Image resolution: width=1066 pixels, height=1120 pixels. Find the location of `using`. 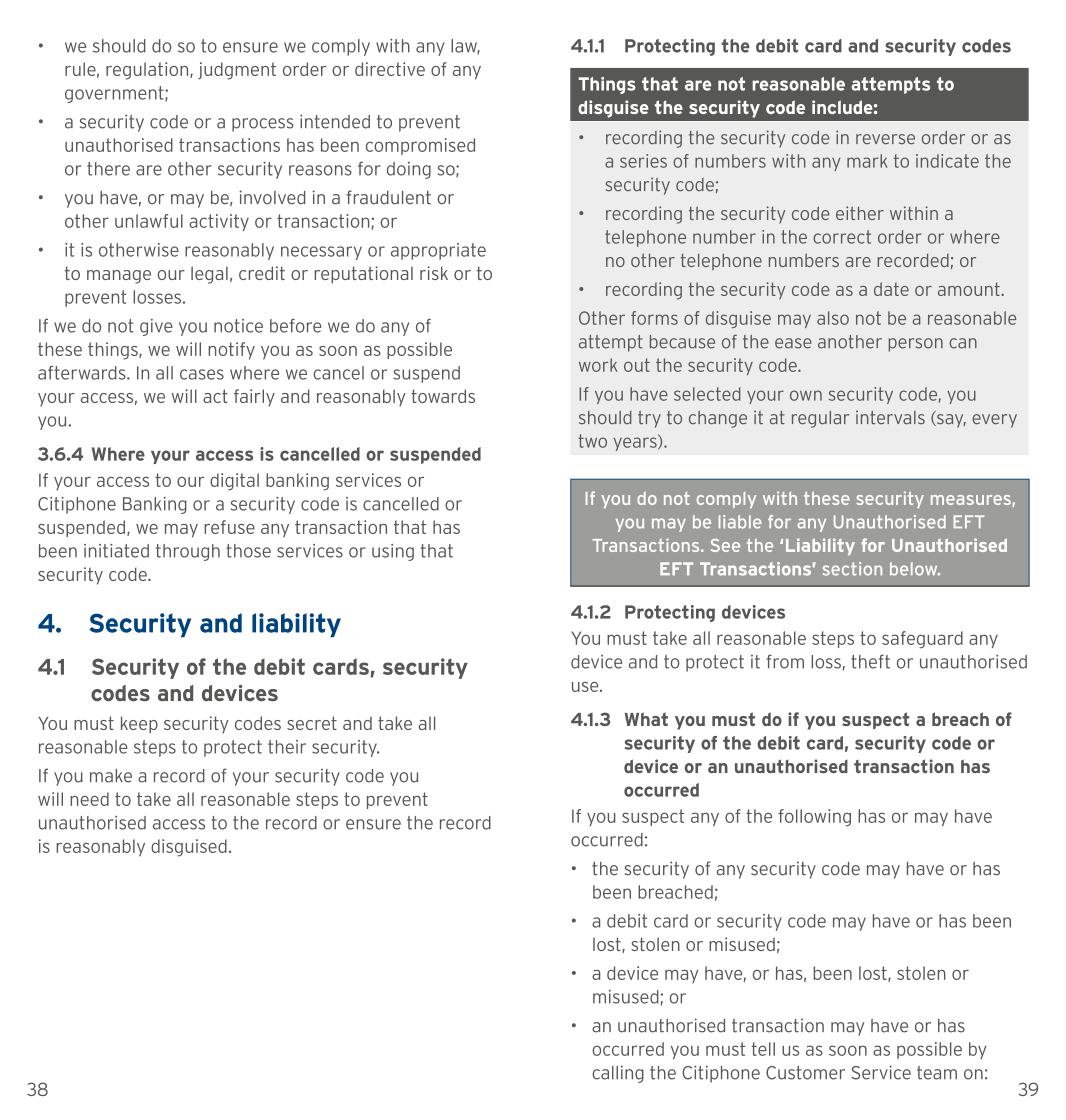

using is located at coordinates (393, 552).
